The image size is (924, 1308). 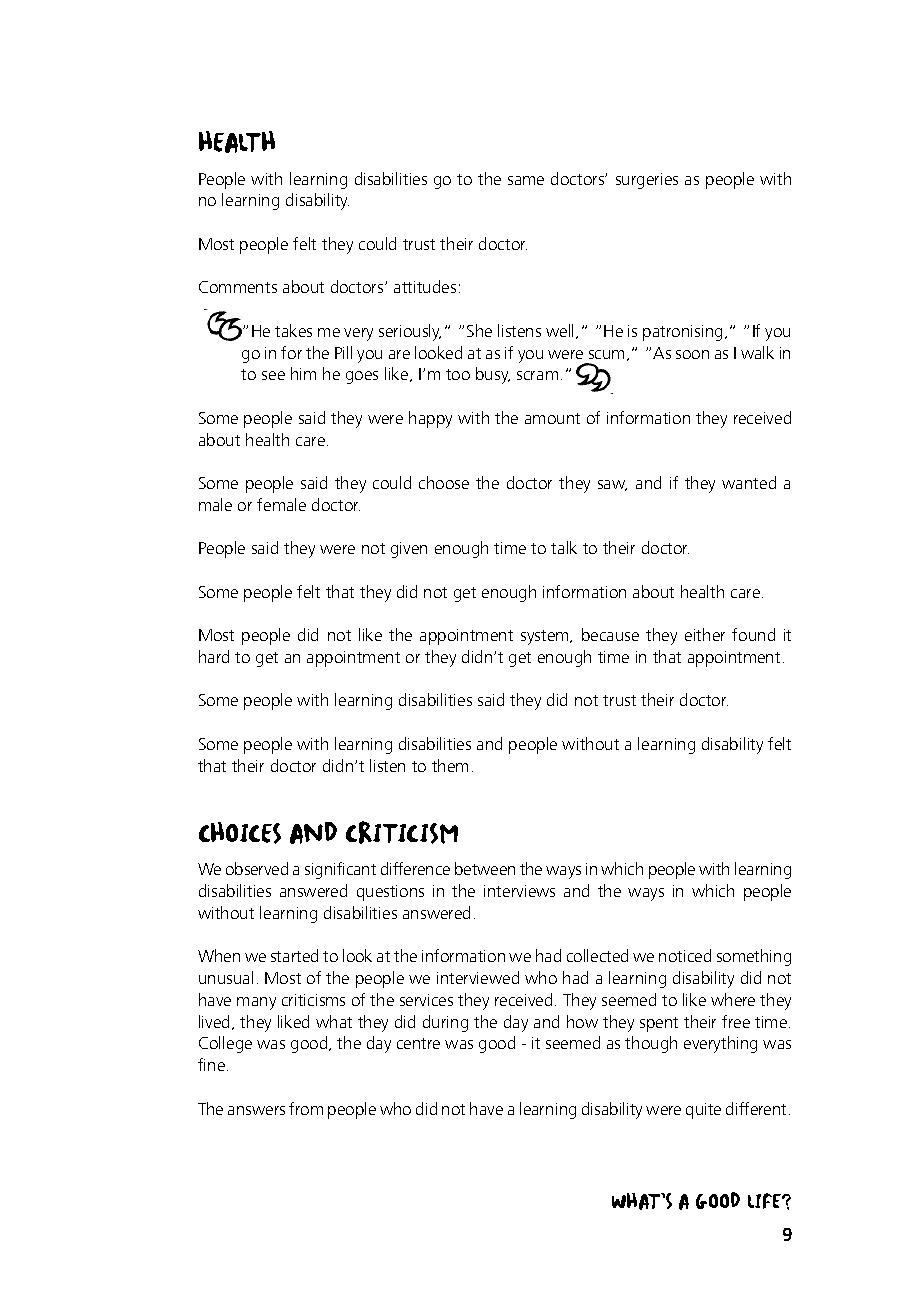 What do you see at coordinates (753, 634) in the screenshot?
I see `found` at bounding box center [753, 634].
